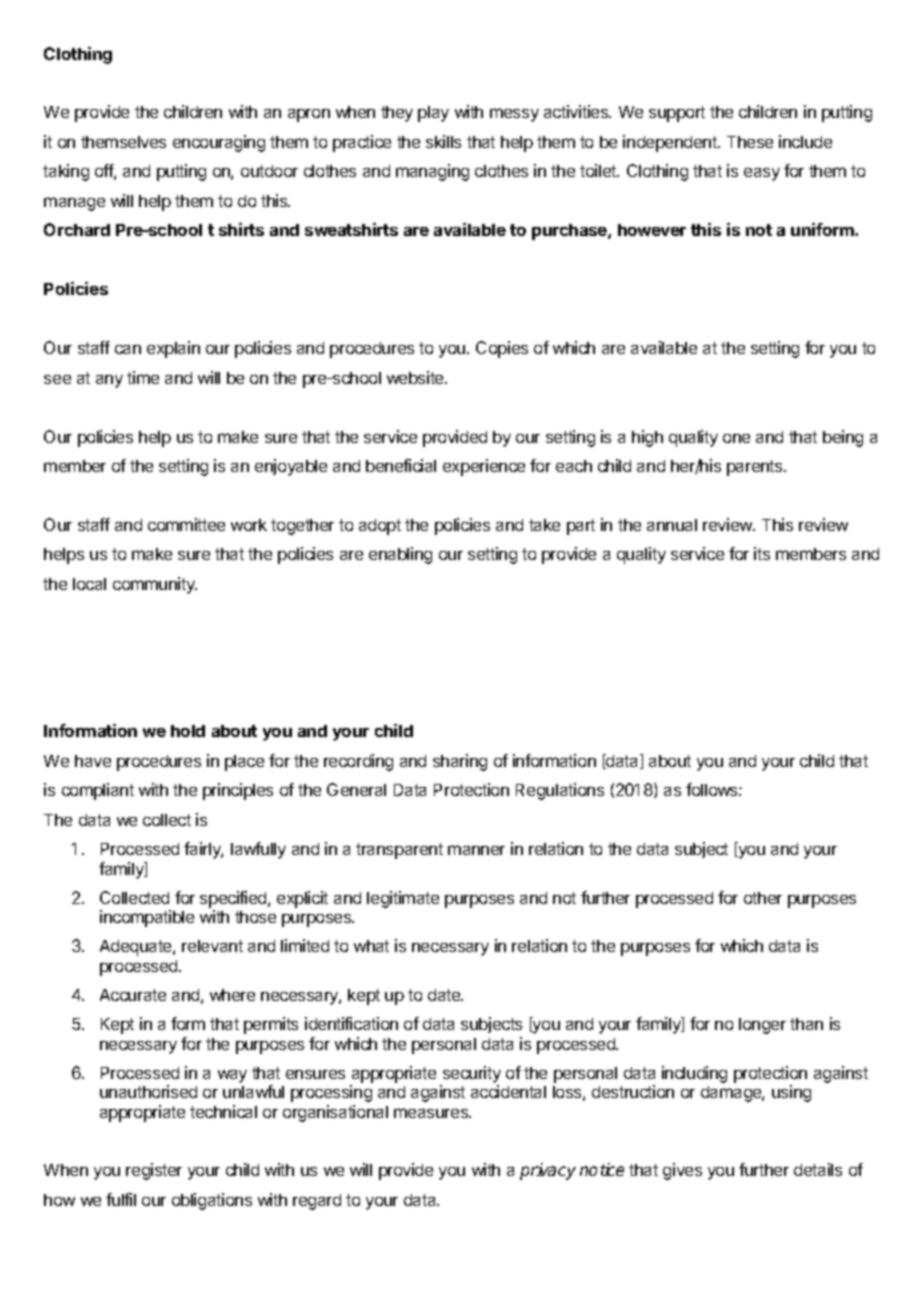 The width and height of the document is (924, 1307). Describe the element at coordinates (672, 525) in the document. I see `annual` at that location.
